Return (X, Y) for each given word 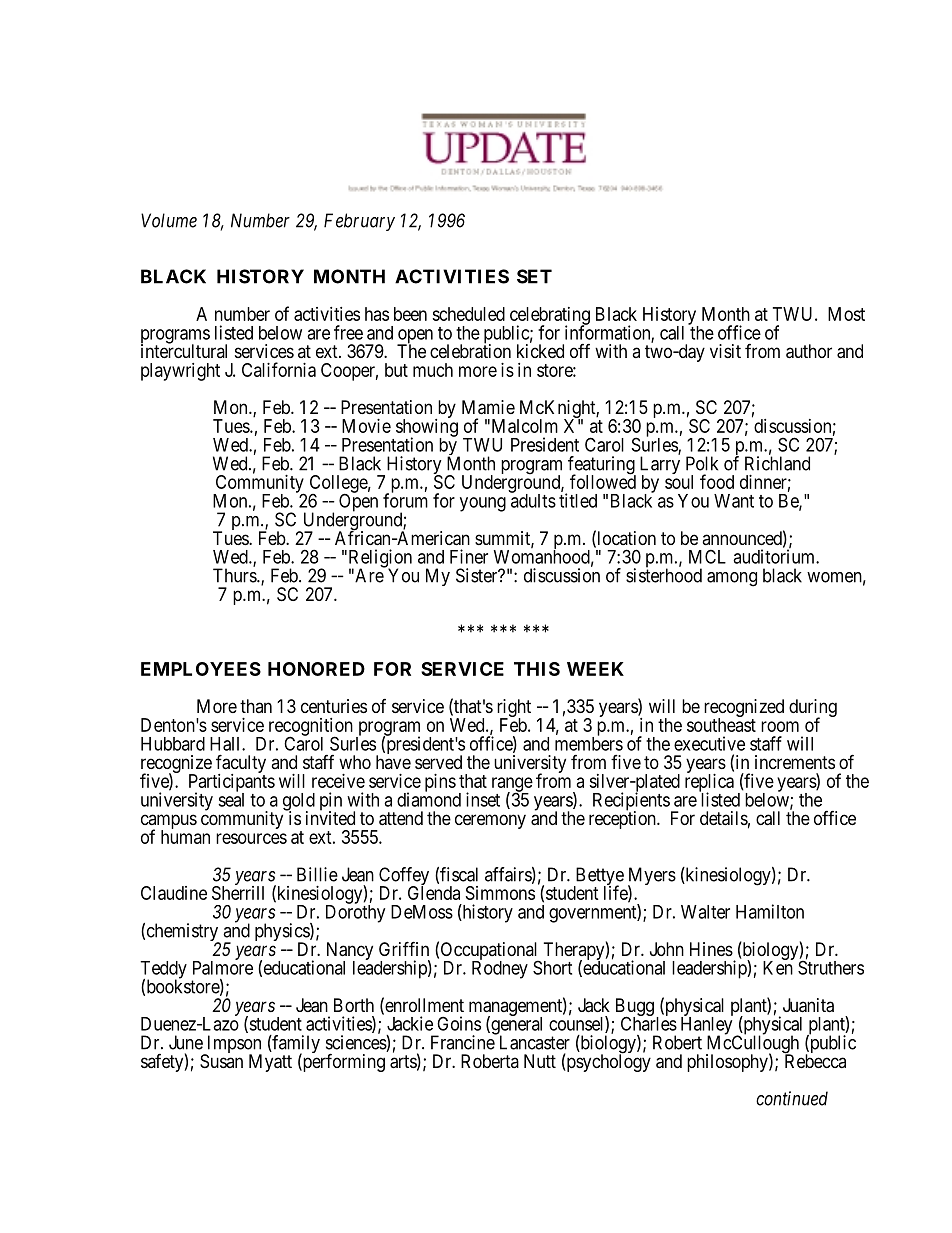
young (483, 504)
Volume (169, 220)
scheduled (468, 314)
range (512, 785)
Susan (221, 1061)
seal (231, 799)
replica (709, 784)
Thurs (235, 575)
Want (734, 501)
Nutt (540, 1061)
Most (846, 314)
